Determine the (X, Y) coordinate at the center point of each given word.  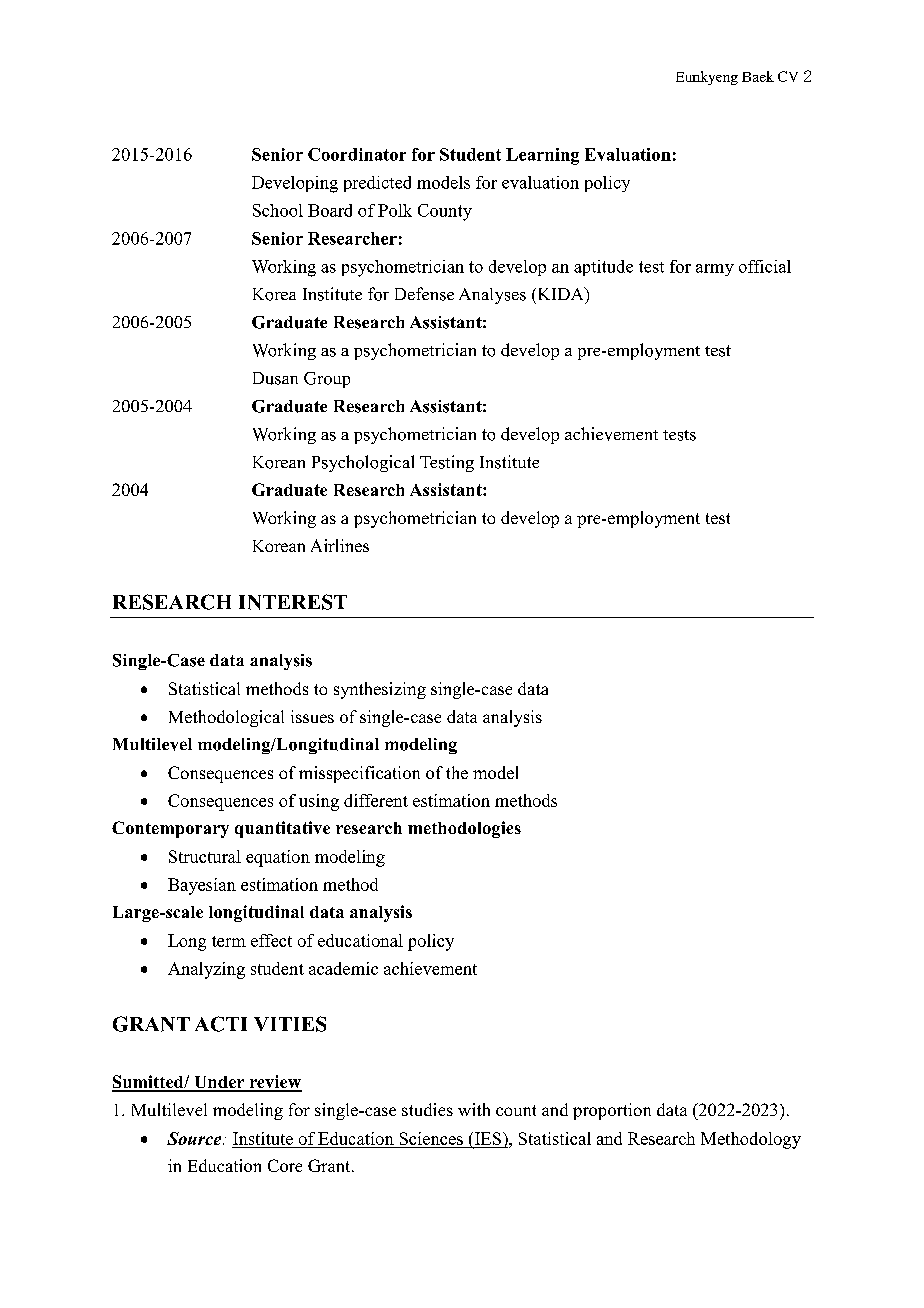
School (278, 210)
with (474, 1109)
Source (195, 1138)
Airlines (340, 545)
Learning (542, 156)
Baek (758, 76)
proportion (612, 1111)
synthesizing (380, 690)
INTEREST (293, 602)
